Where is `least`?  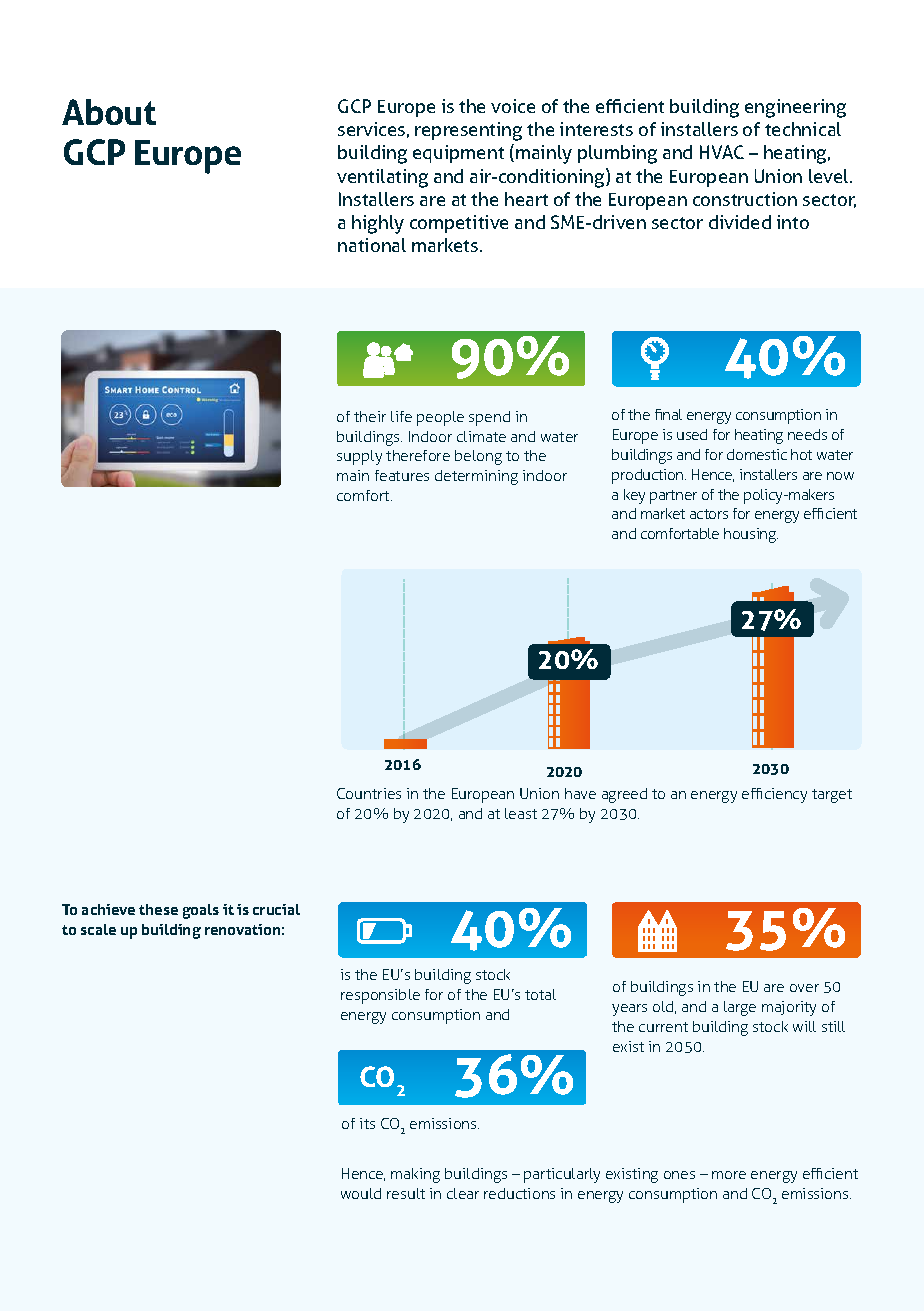
least is located at coordinates (521, 813).
